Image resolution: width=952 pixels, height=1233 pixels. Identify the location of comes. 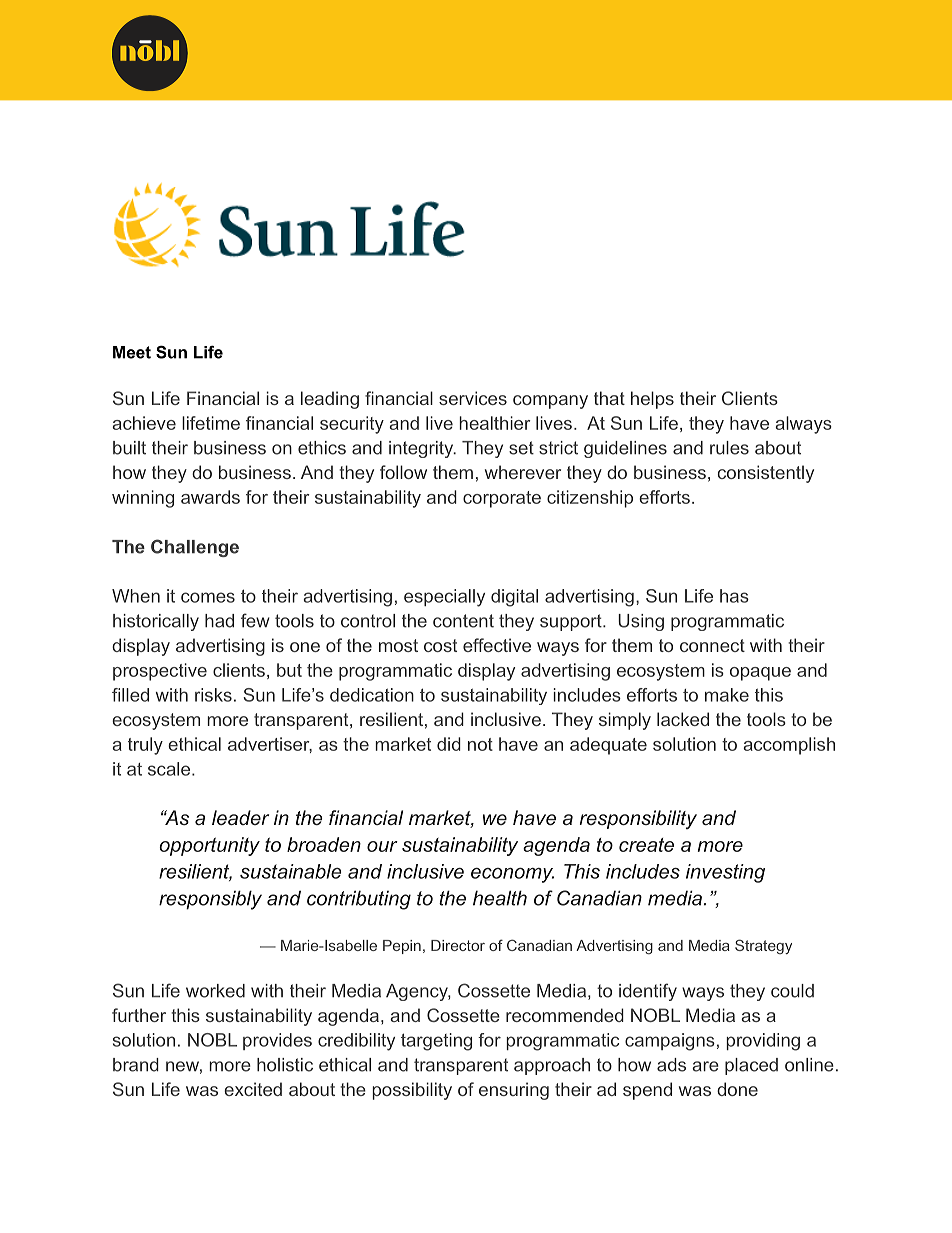
(208, 597).
